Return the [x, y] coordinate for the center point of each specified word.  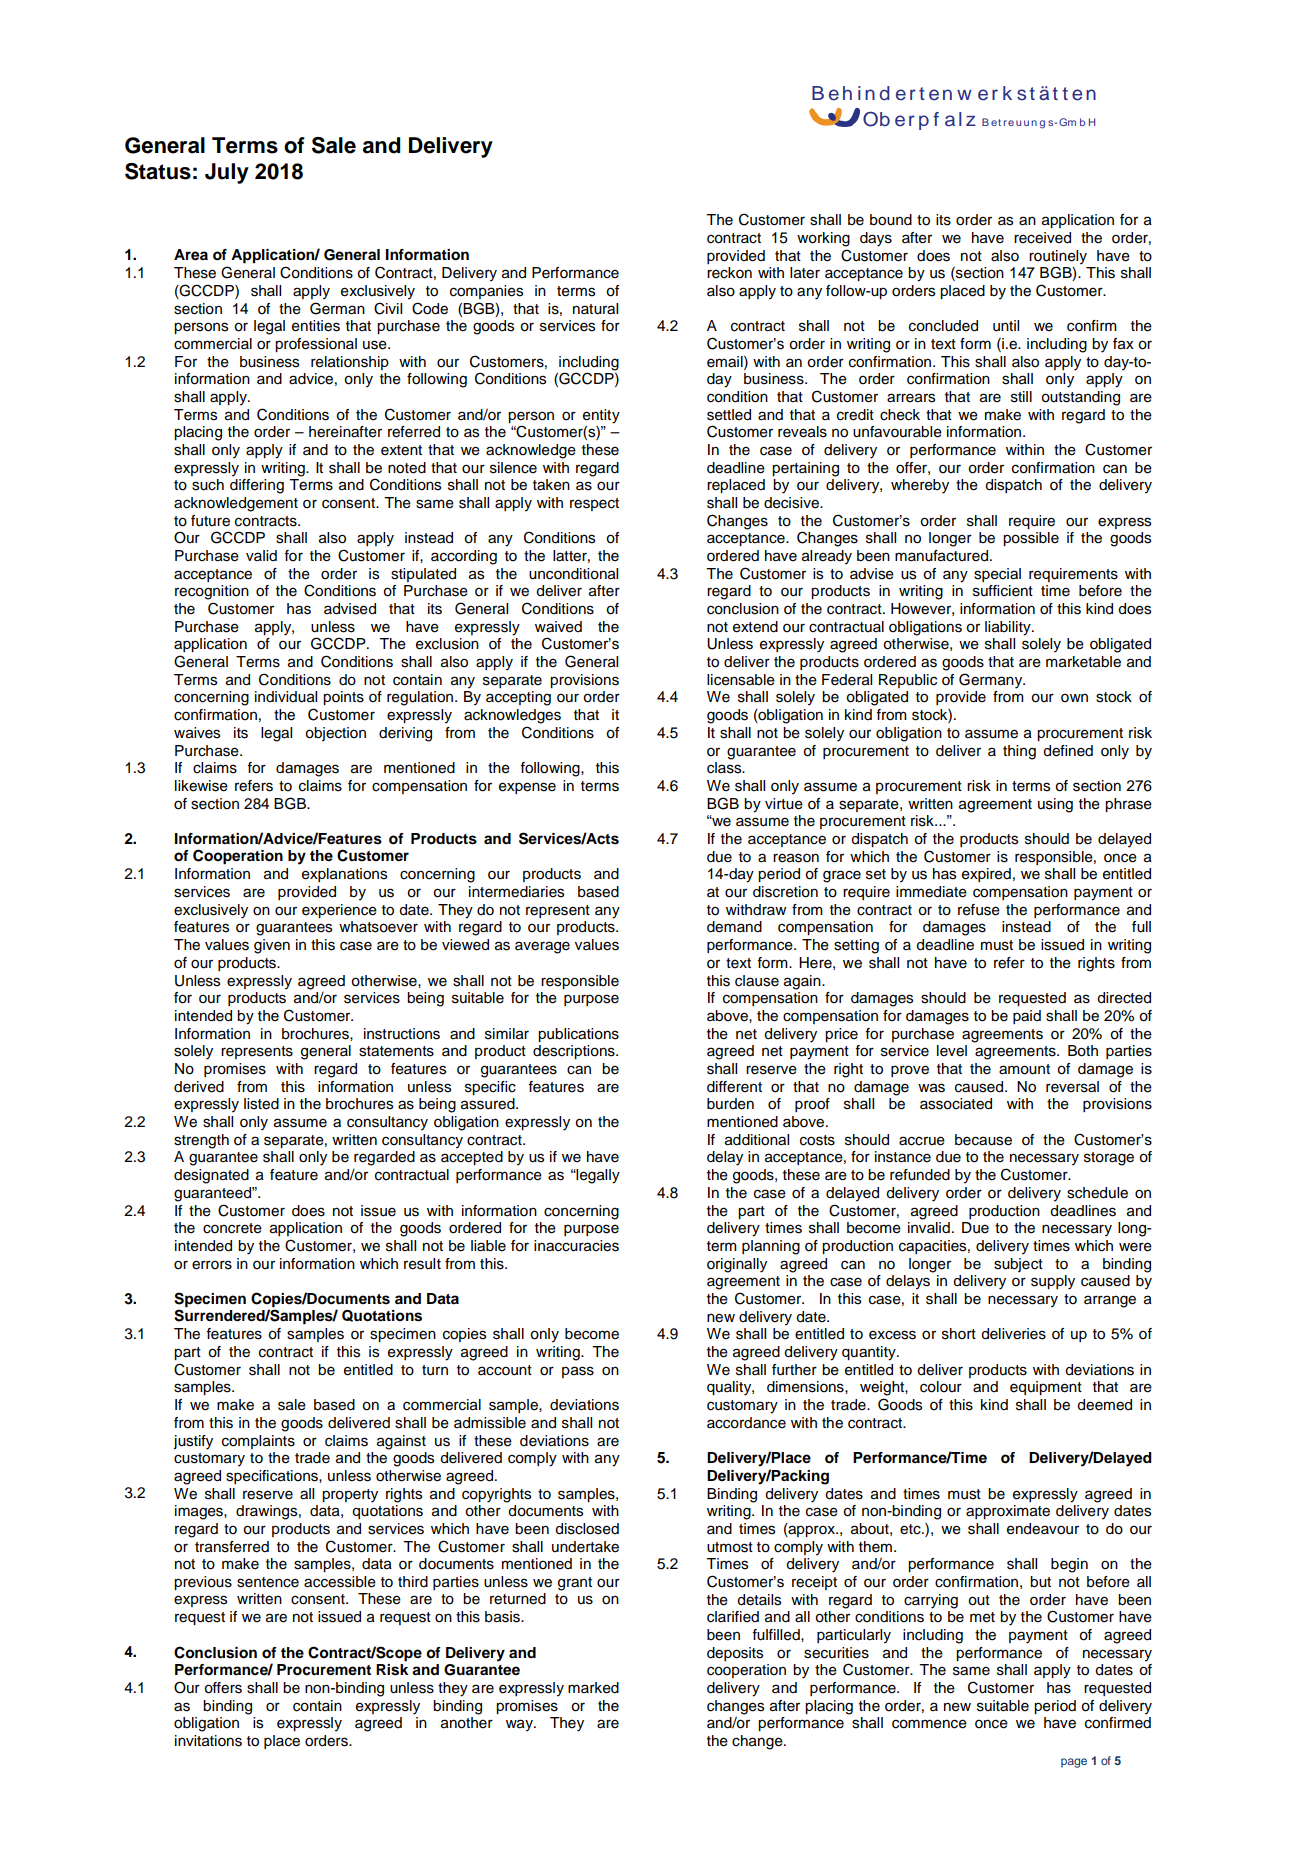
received [1042, 238]
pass [578, 1372]
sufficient [1003, 591]
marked [593, 1688]
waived [558, 627]
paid [1027, 1017]
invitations [208, 1741]
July [227, 173]
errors [212, 1265]
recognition [212, 592]
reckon [729, 273]
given [272, 946]
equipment [1046, 1388]
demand [734, 927]
